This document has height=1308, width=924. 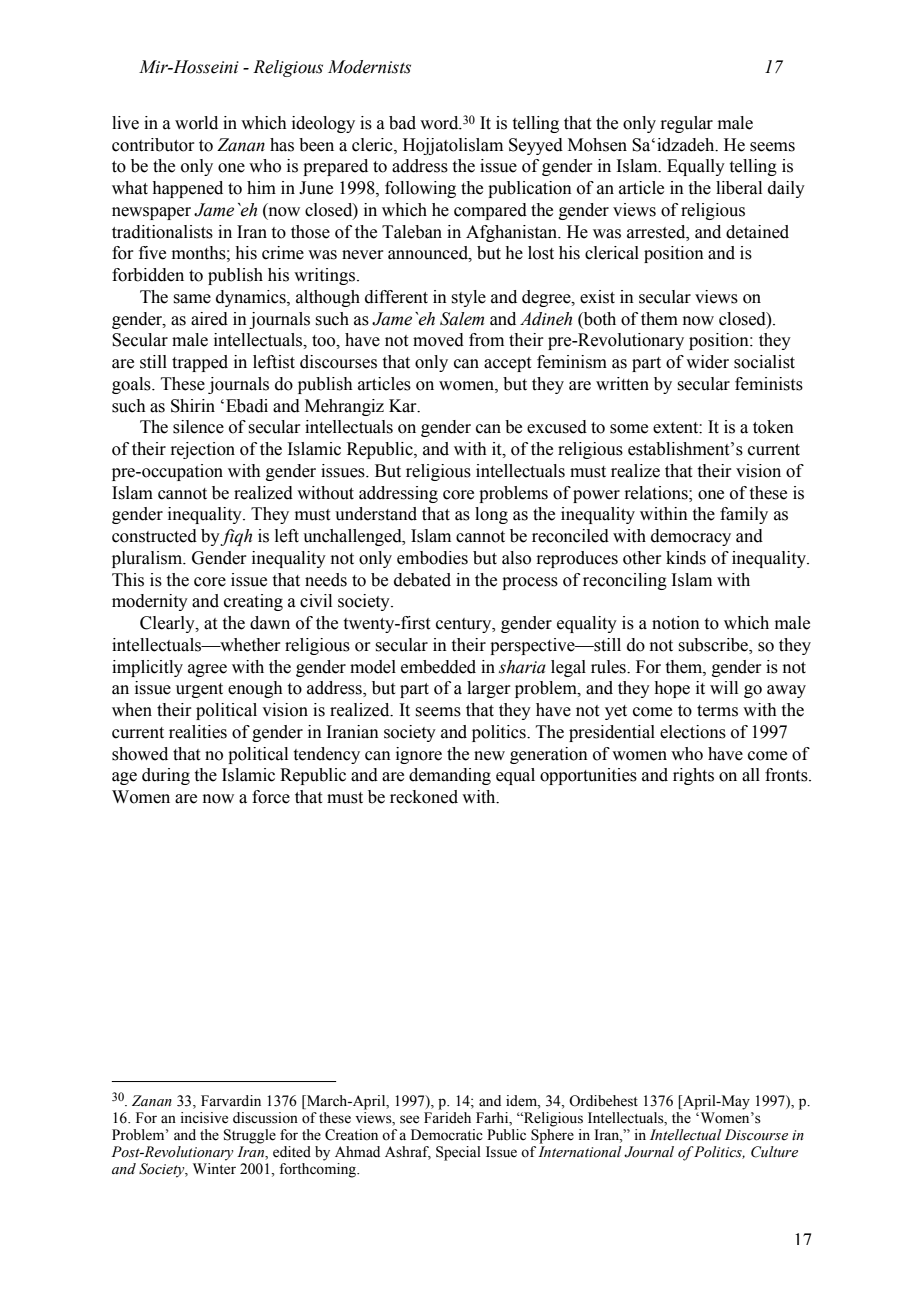 What do you see at coordinates (196, 123) in the document?
I see `world` at bounding box center [196, 123].
